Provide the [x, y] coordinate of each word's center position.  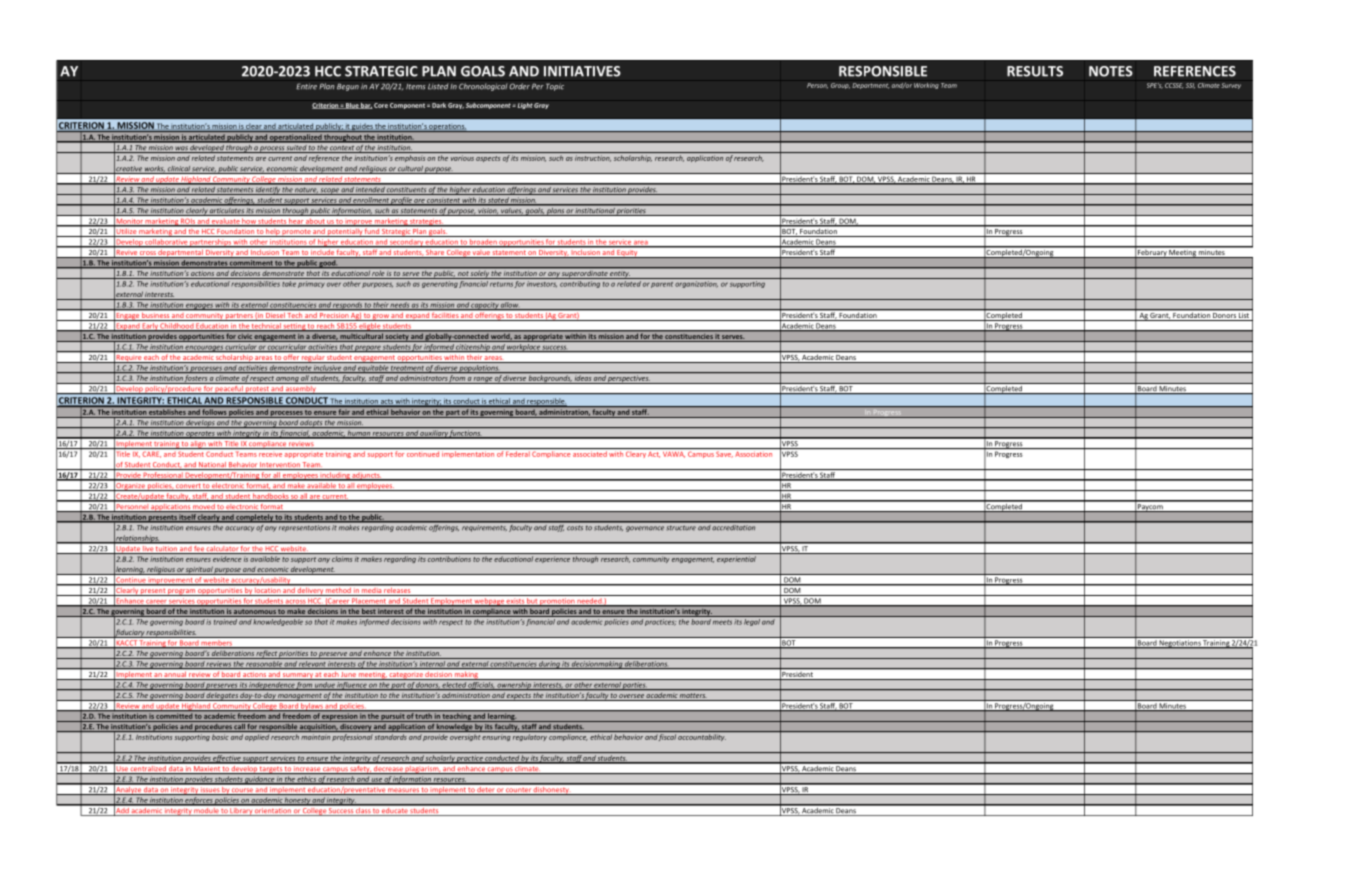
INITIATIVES [582, 71]
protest [257, 390]
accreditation [734, 526]
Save [724, 454]
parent [662, 285]
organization [696, 284]
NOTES [1111, 71]
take [289, 284]
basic [220, 737]
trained [225, 622]
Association [753, 454]
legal [752, 622]
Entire [306, 86]
